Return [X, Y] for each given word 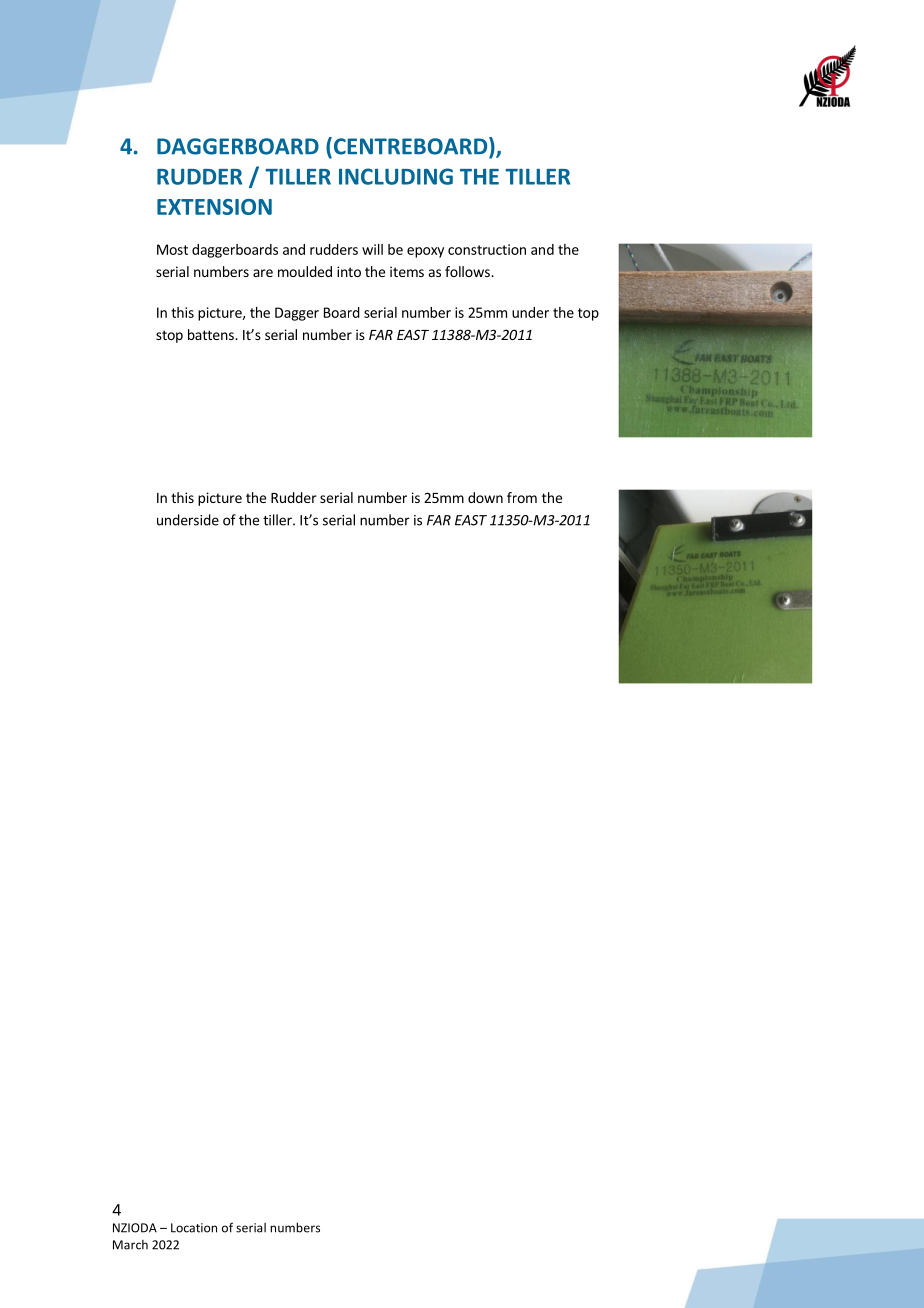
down [485, 497]
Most [172, 249]
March [130, 1245]
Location [194, 1228]
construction [487, 249]
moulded [305, 271]
